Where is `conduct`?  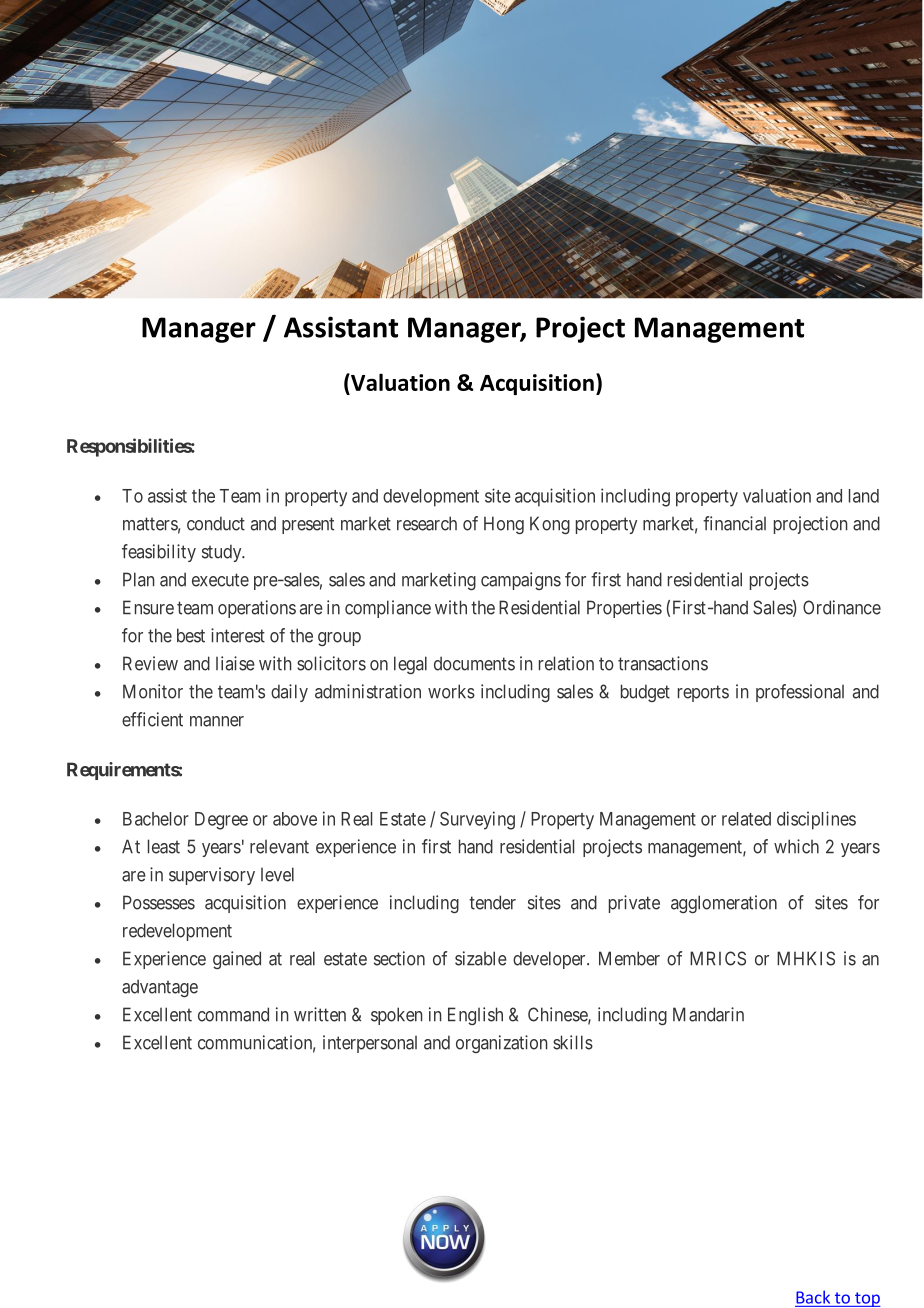
conduct is located at coordinates (216, 523).
